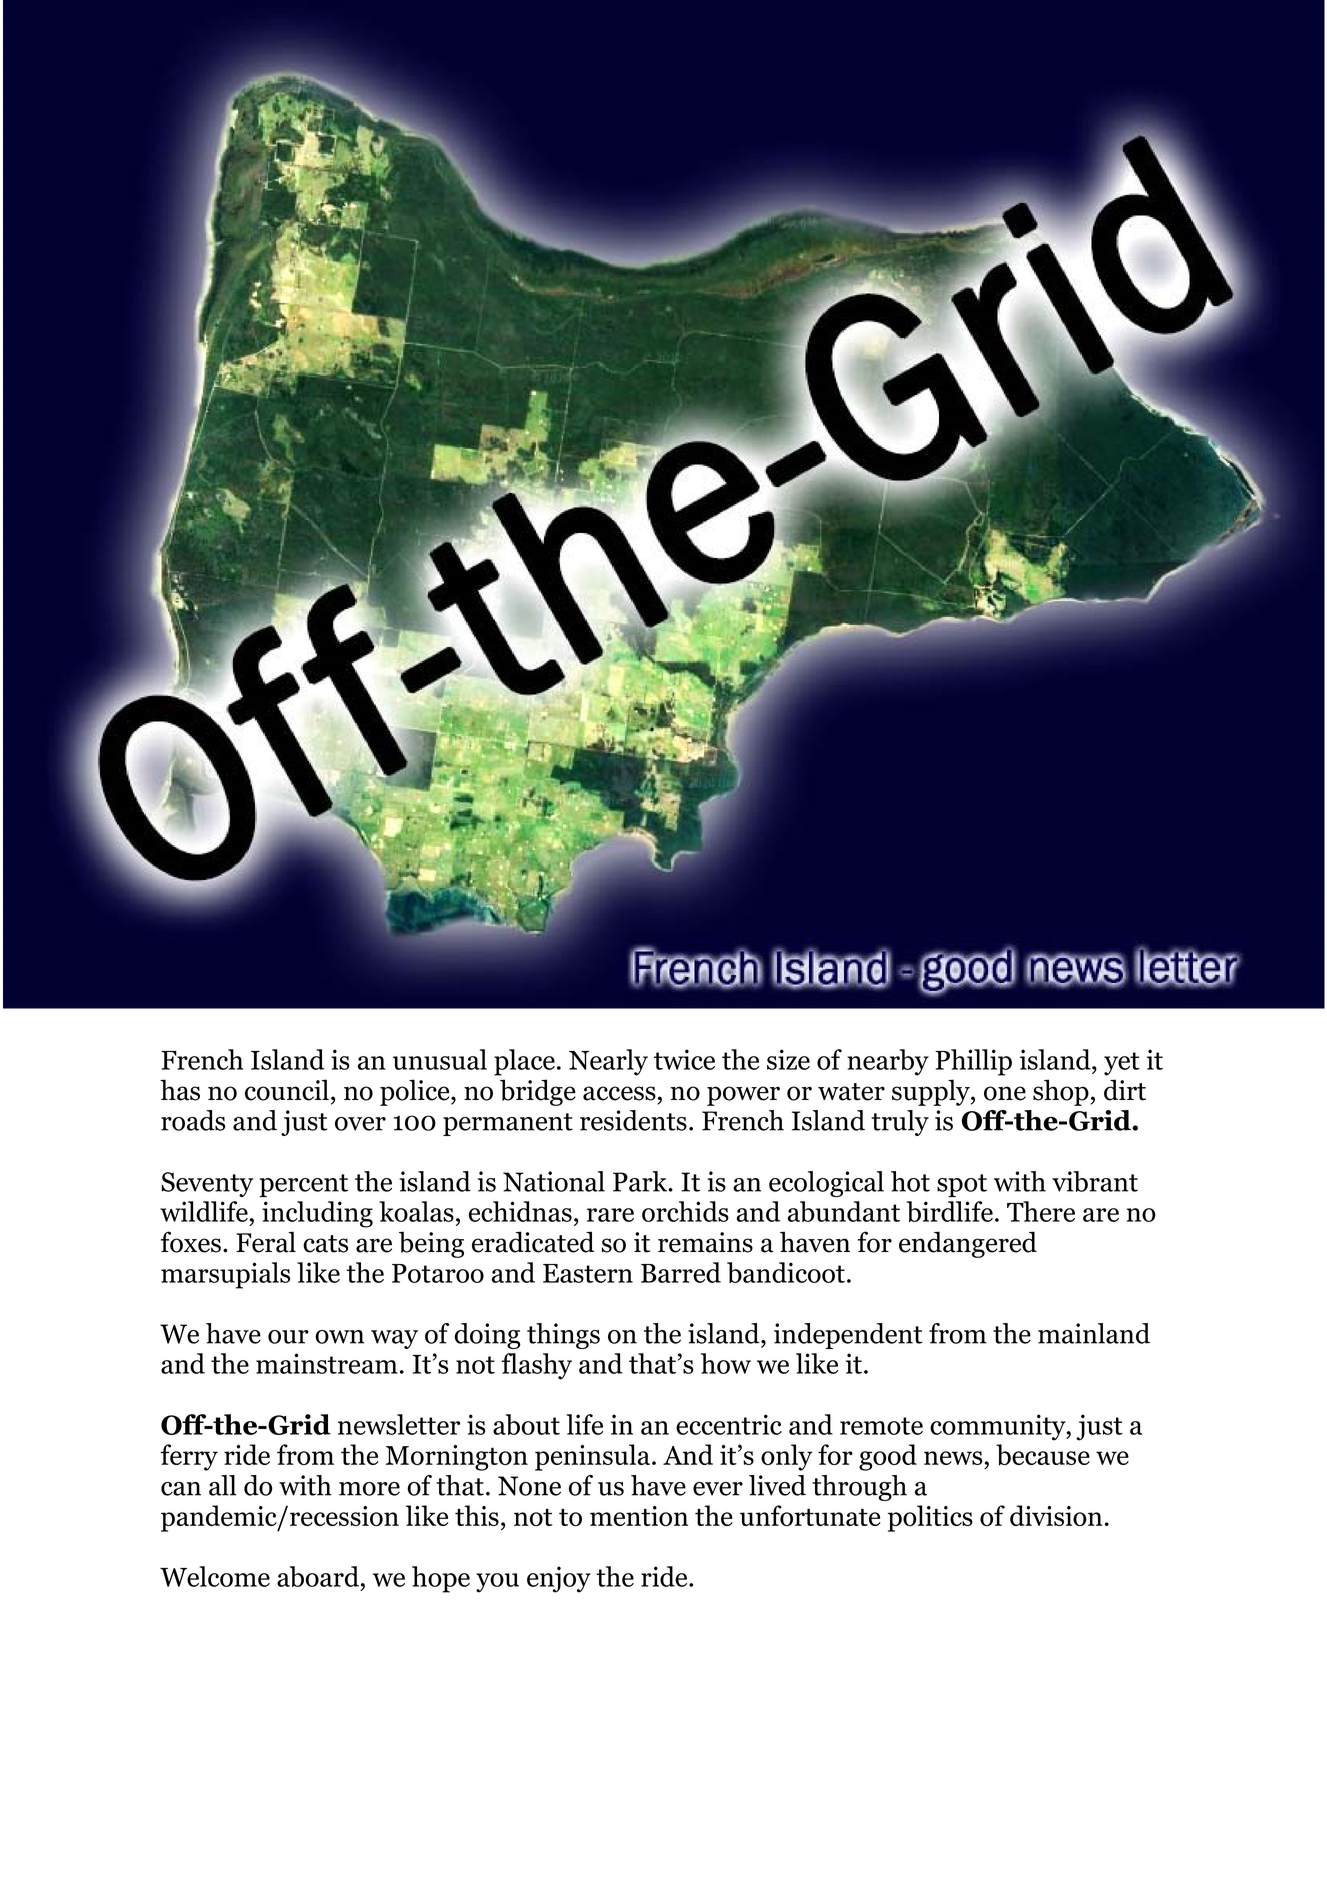 The height and width of the screenshot is (1877, 1327). I want to click on Phillip, so click(973, 1062).
